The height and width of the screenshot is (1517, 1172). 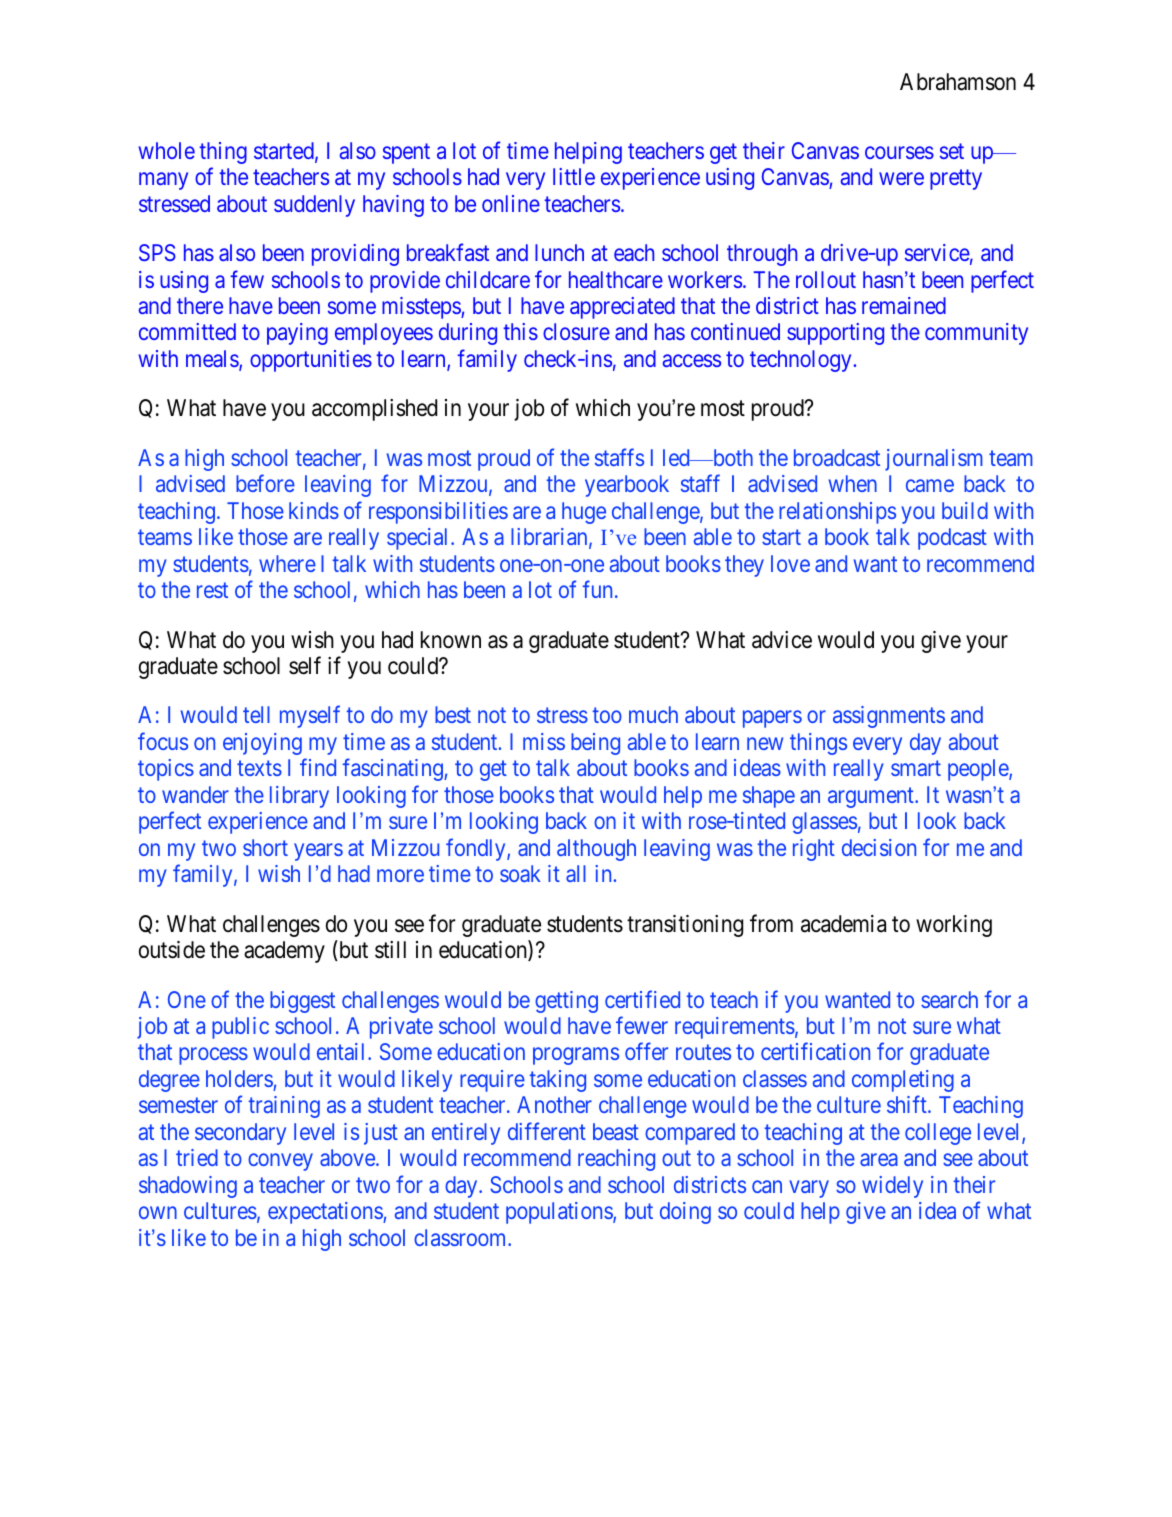 I want to click on huge, so click(x=584, y=513).
